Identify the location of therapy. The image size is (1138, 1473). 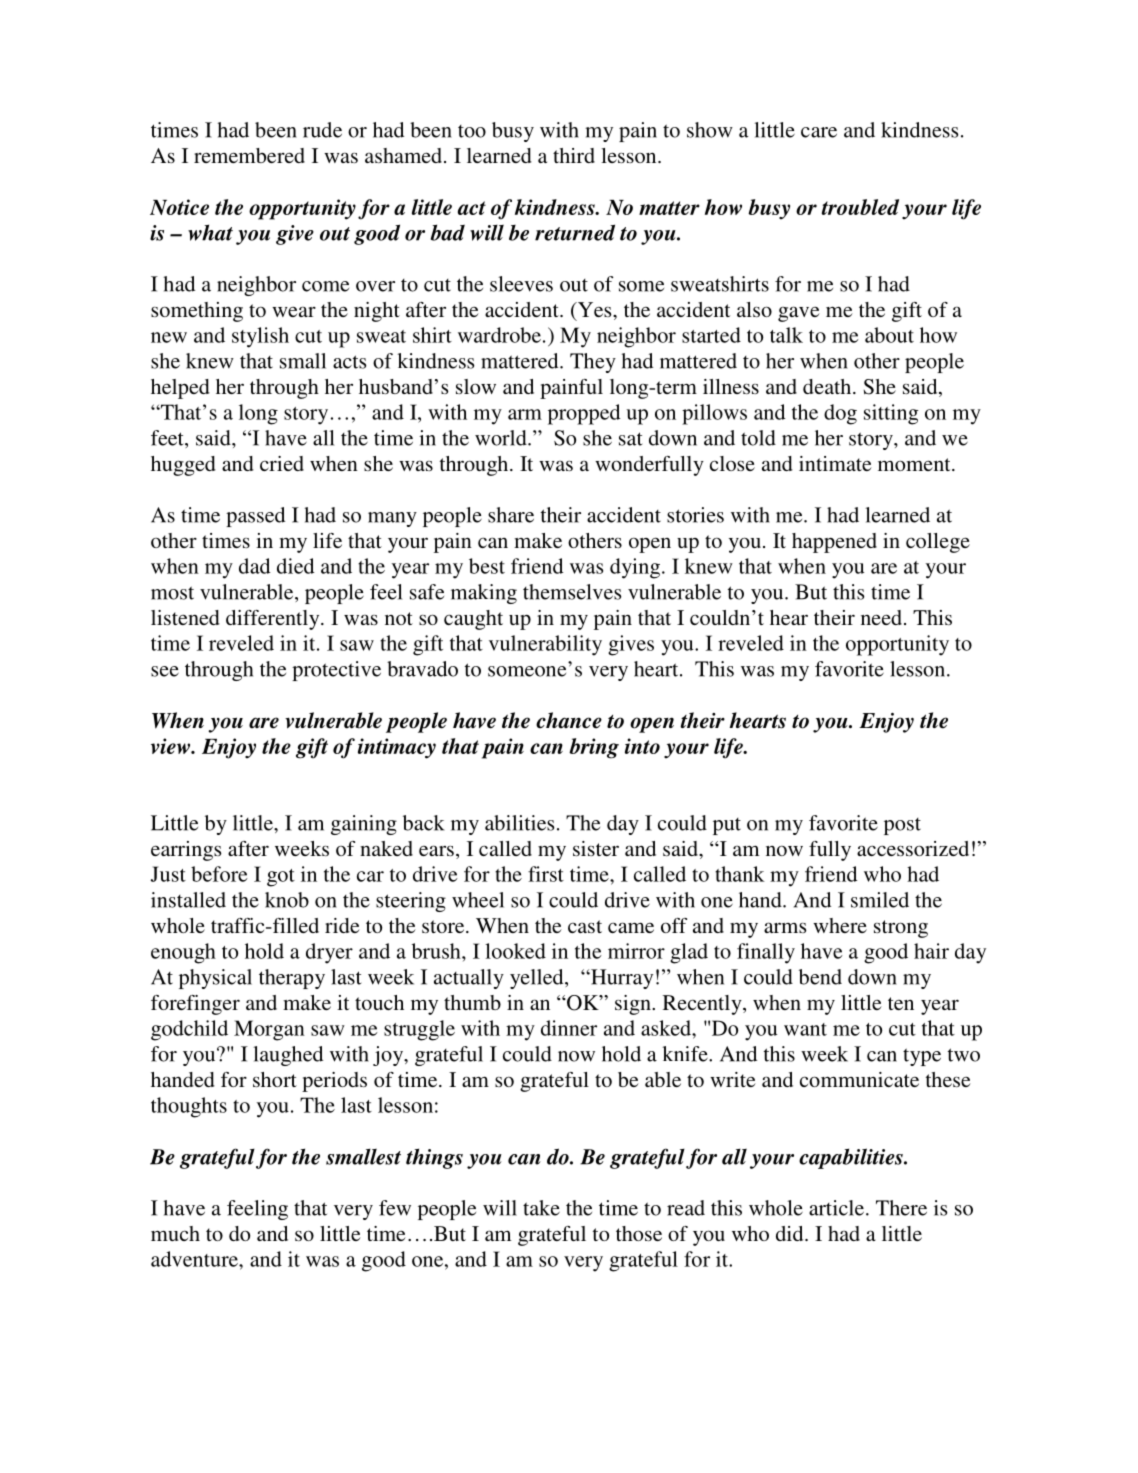
(292, 979).
